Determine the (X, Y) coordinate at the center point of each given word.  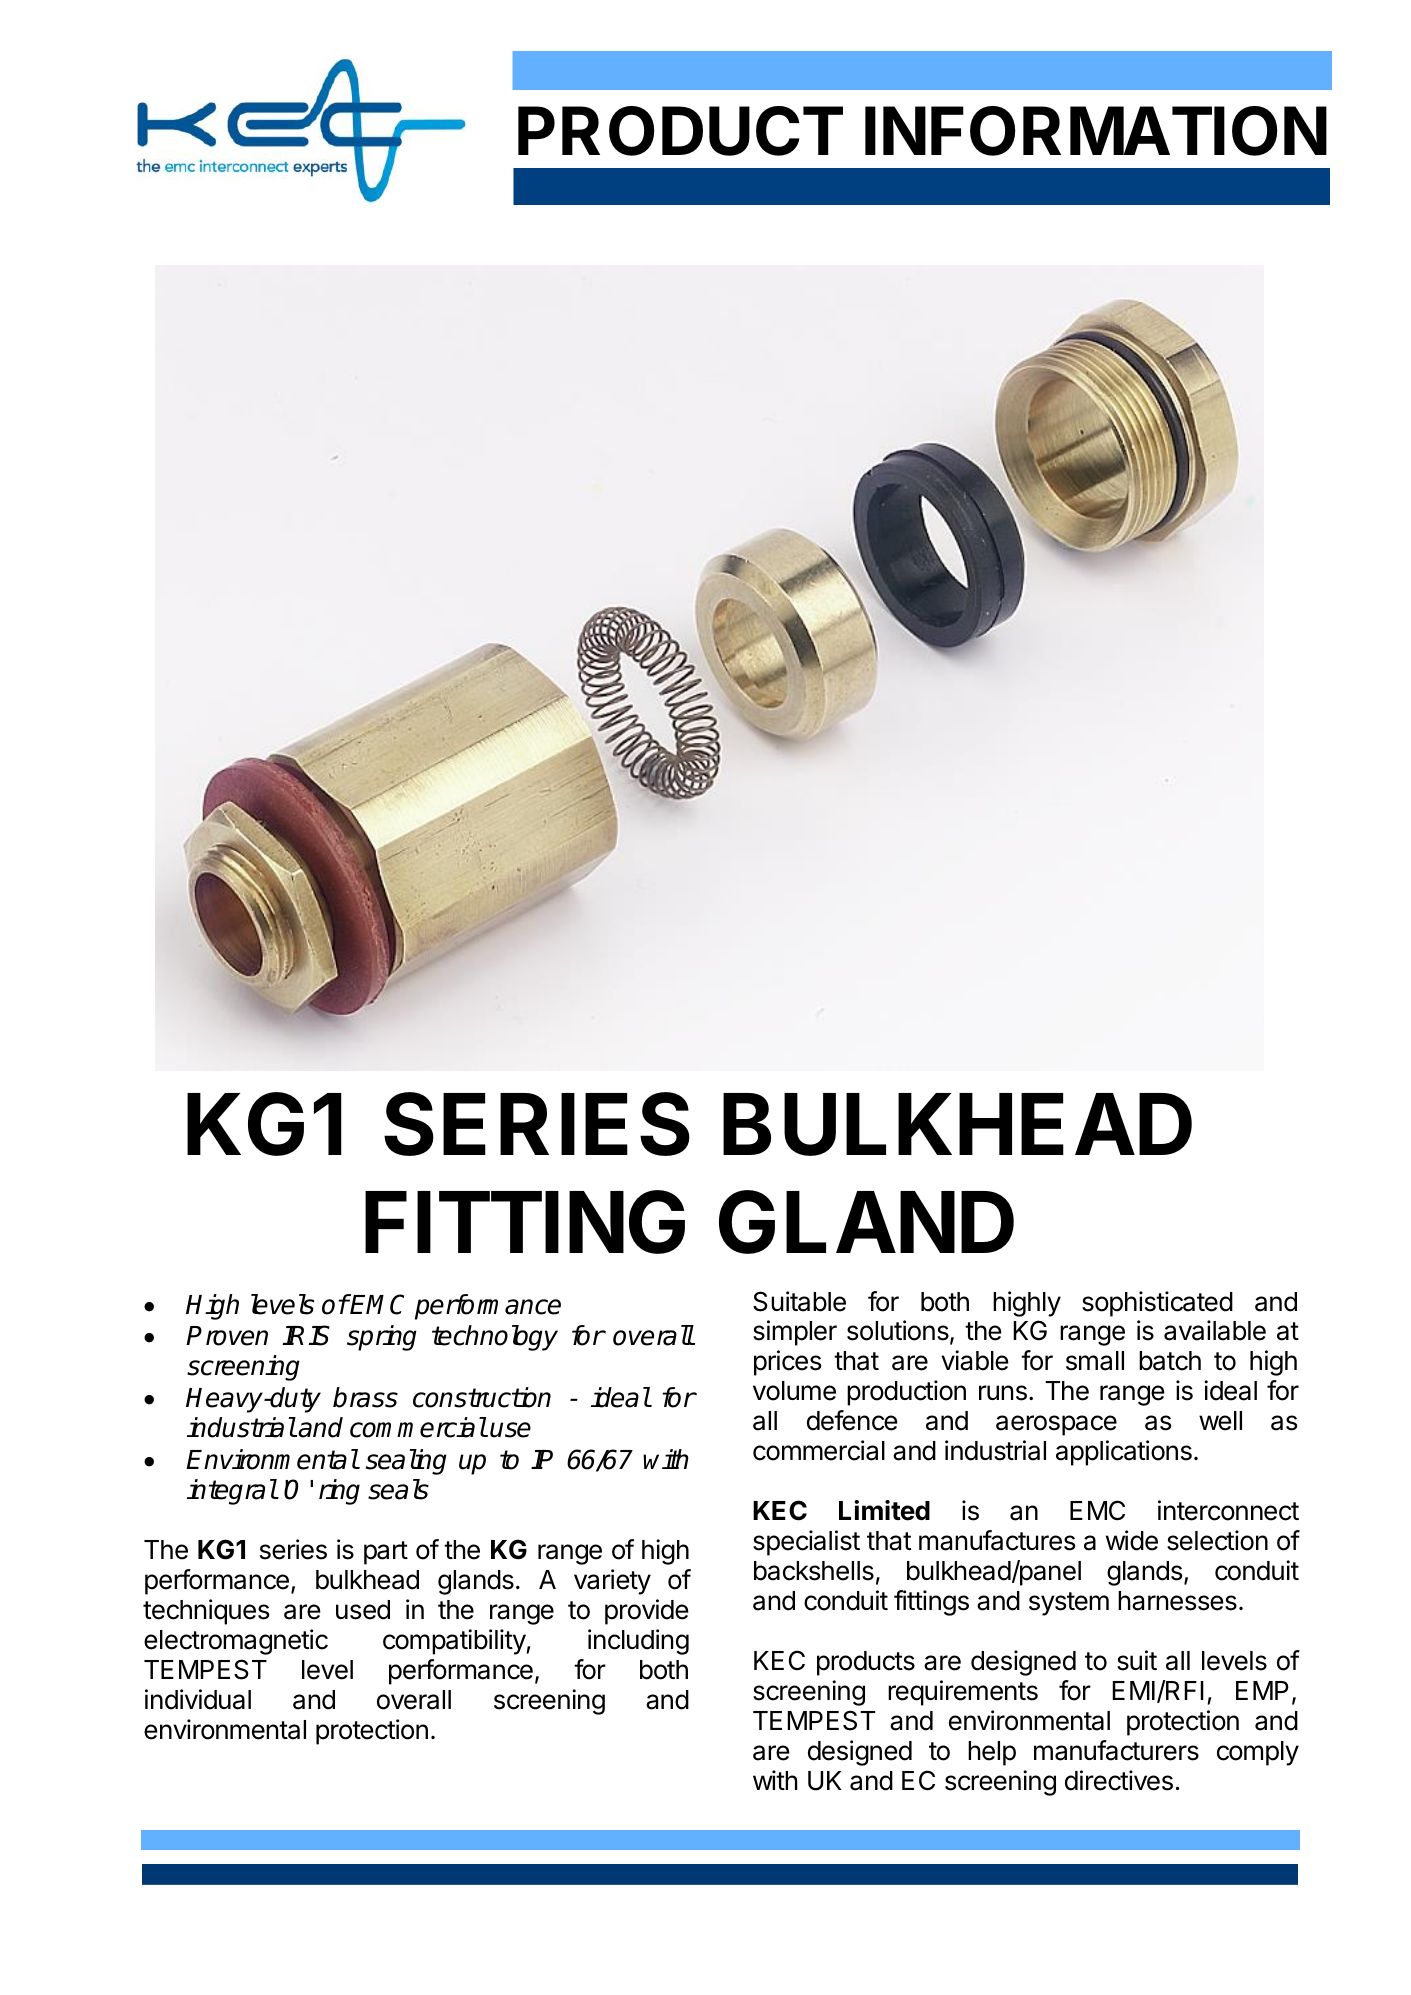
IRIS (306, 1335)
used (363, 1610)
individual (198, 1699)
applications (1124, 1453)
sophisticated (1157, 1304)
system (1069, 1604)
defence (852, 1420)
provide (647, 1612)
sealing (406, 1462)
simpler (795, 1333)
